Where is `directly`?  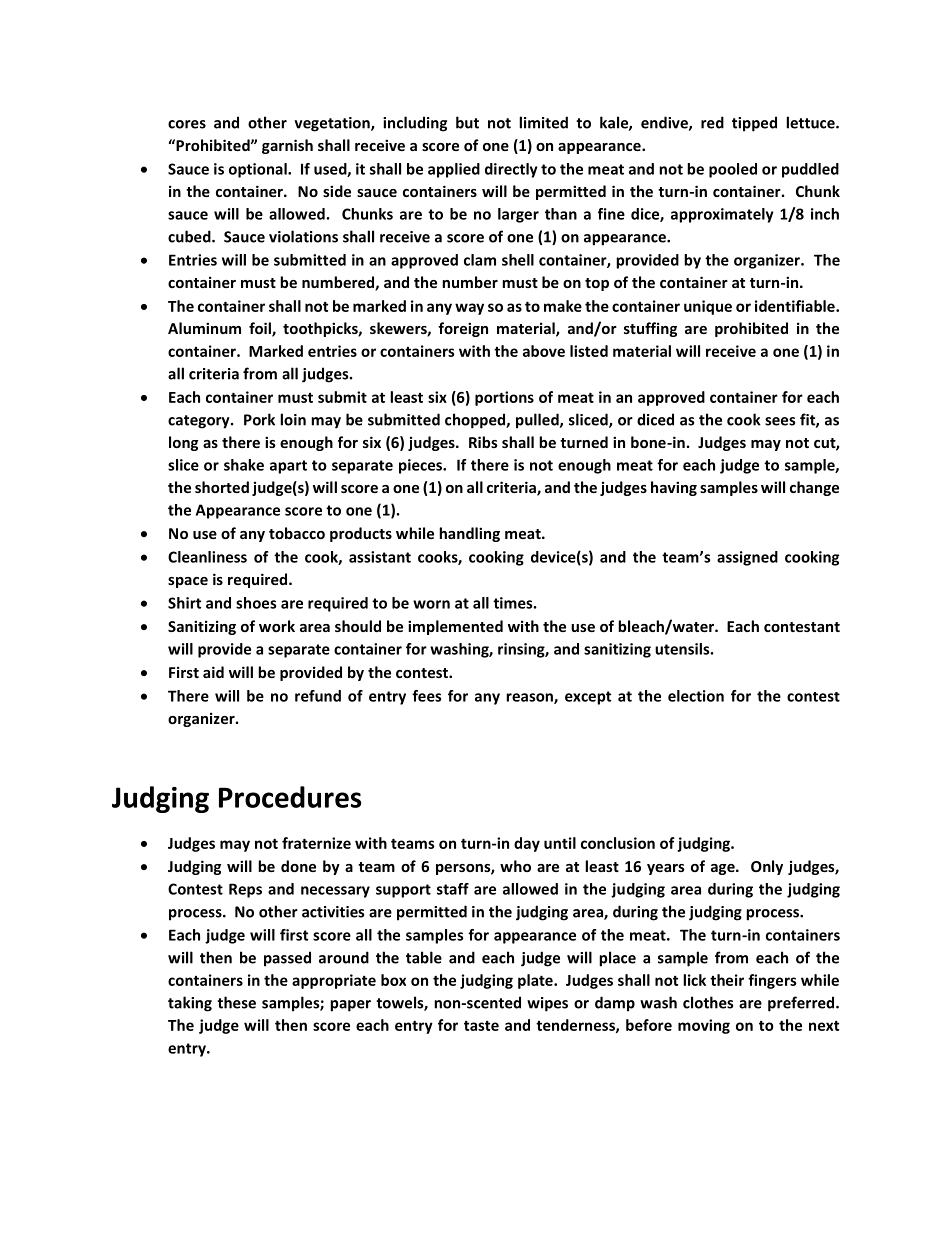 directly is located at coordinates (511, 170).
